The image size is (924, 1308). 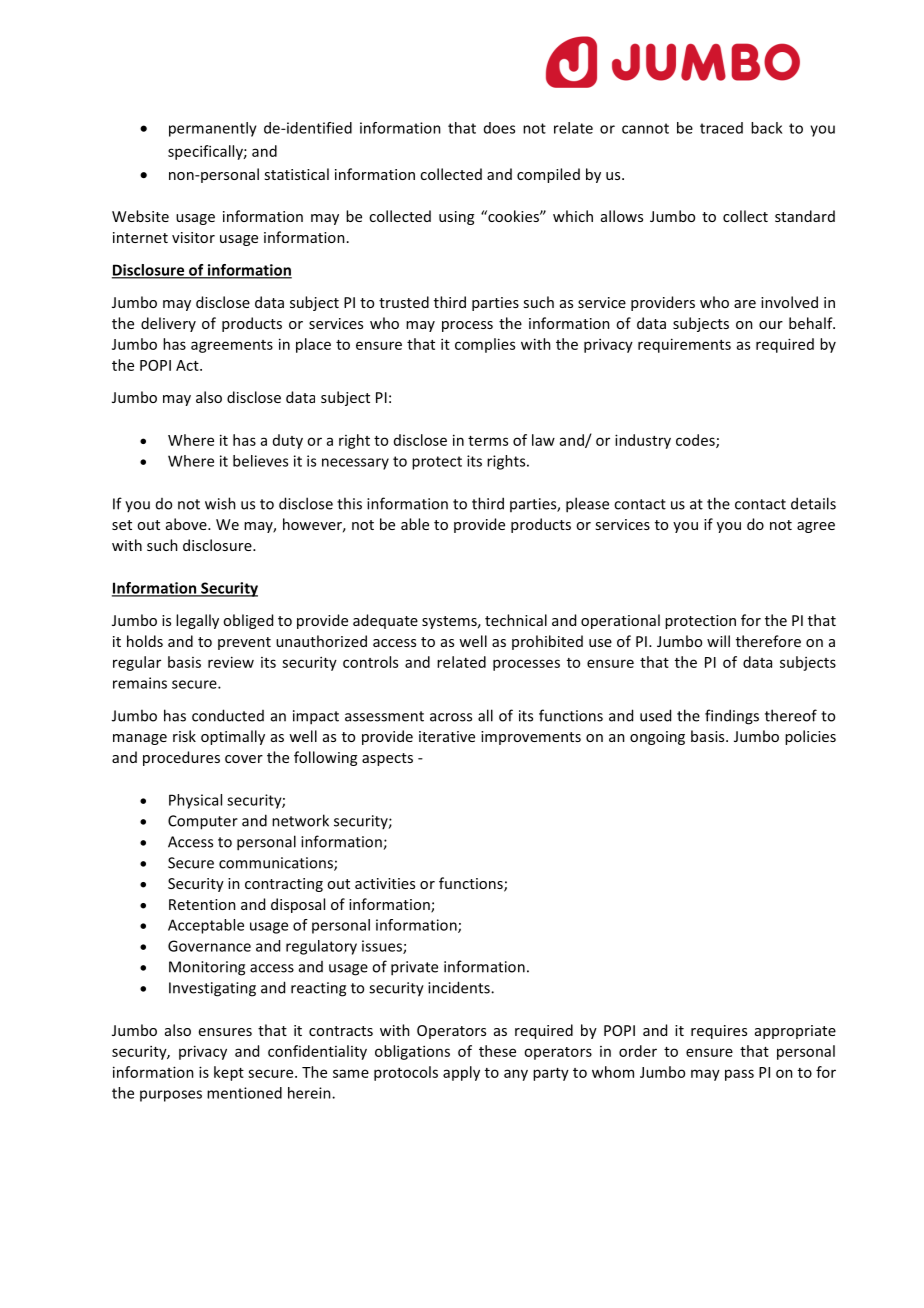 What do you see at coordinates (168, 324) in the screenshot?
I see `delivery` at bounding box center [168, 324].
